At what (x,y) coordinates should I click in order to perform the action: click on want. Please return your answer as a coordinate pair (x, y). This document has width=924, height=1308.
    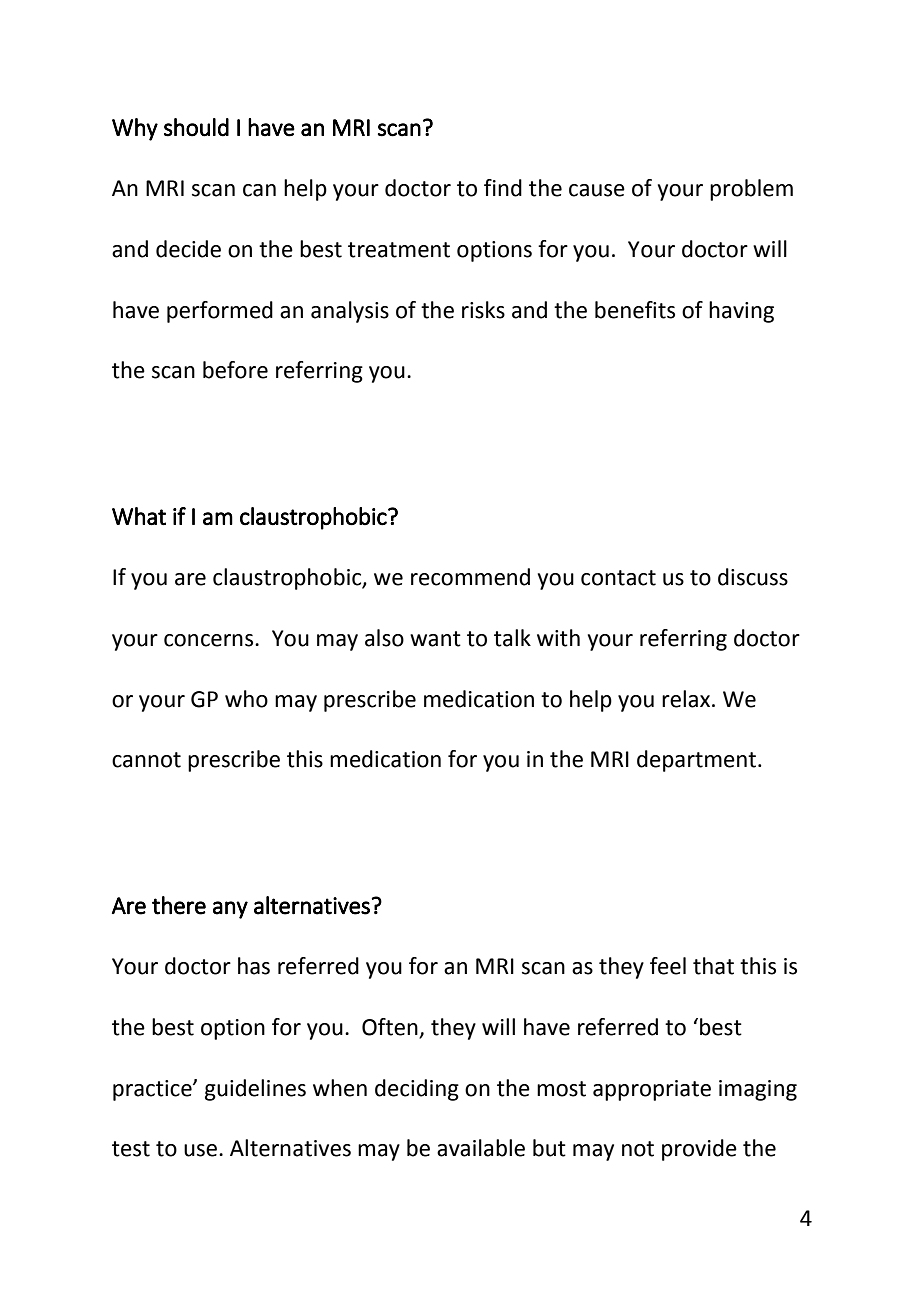
    Looking at the image, I should click on (435, 639).
